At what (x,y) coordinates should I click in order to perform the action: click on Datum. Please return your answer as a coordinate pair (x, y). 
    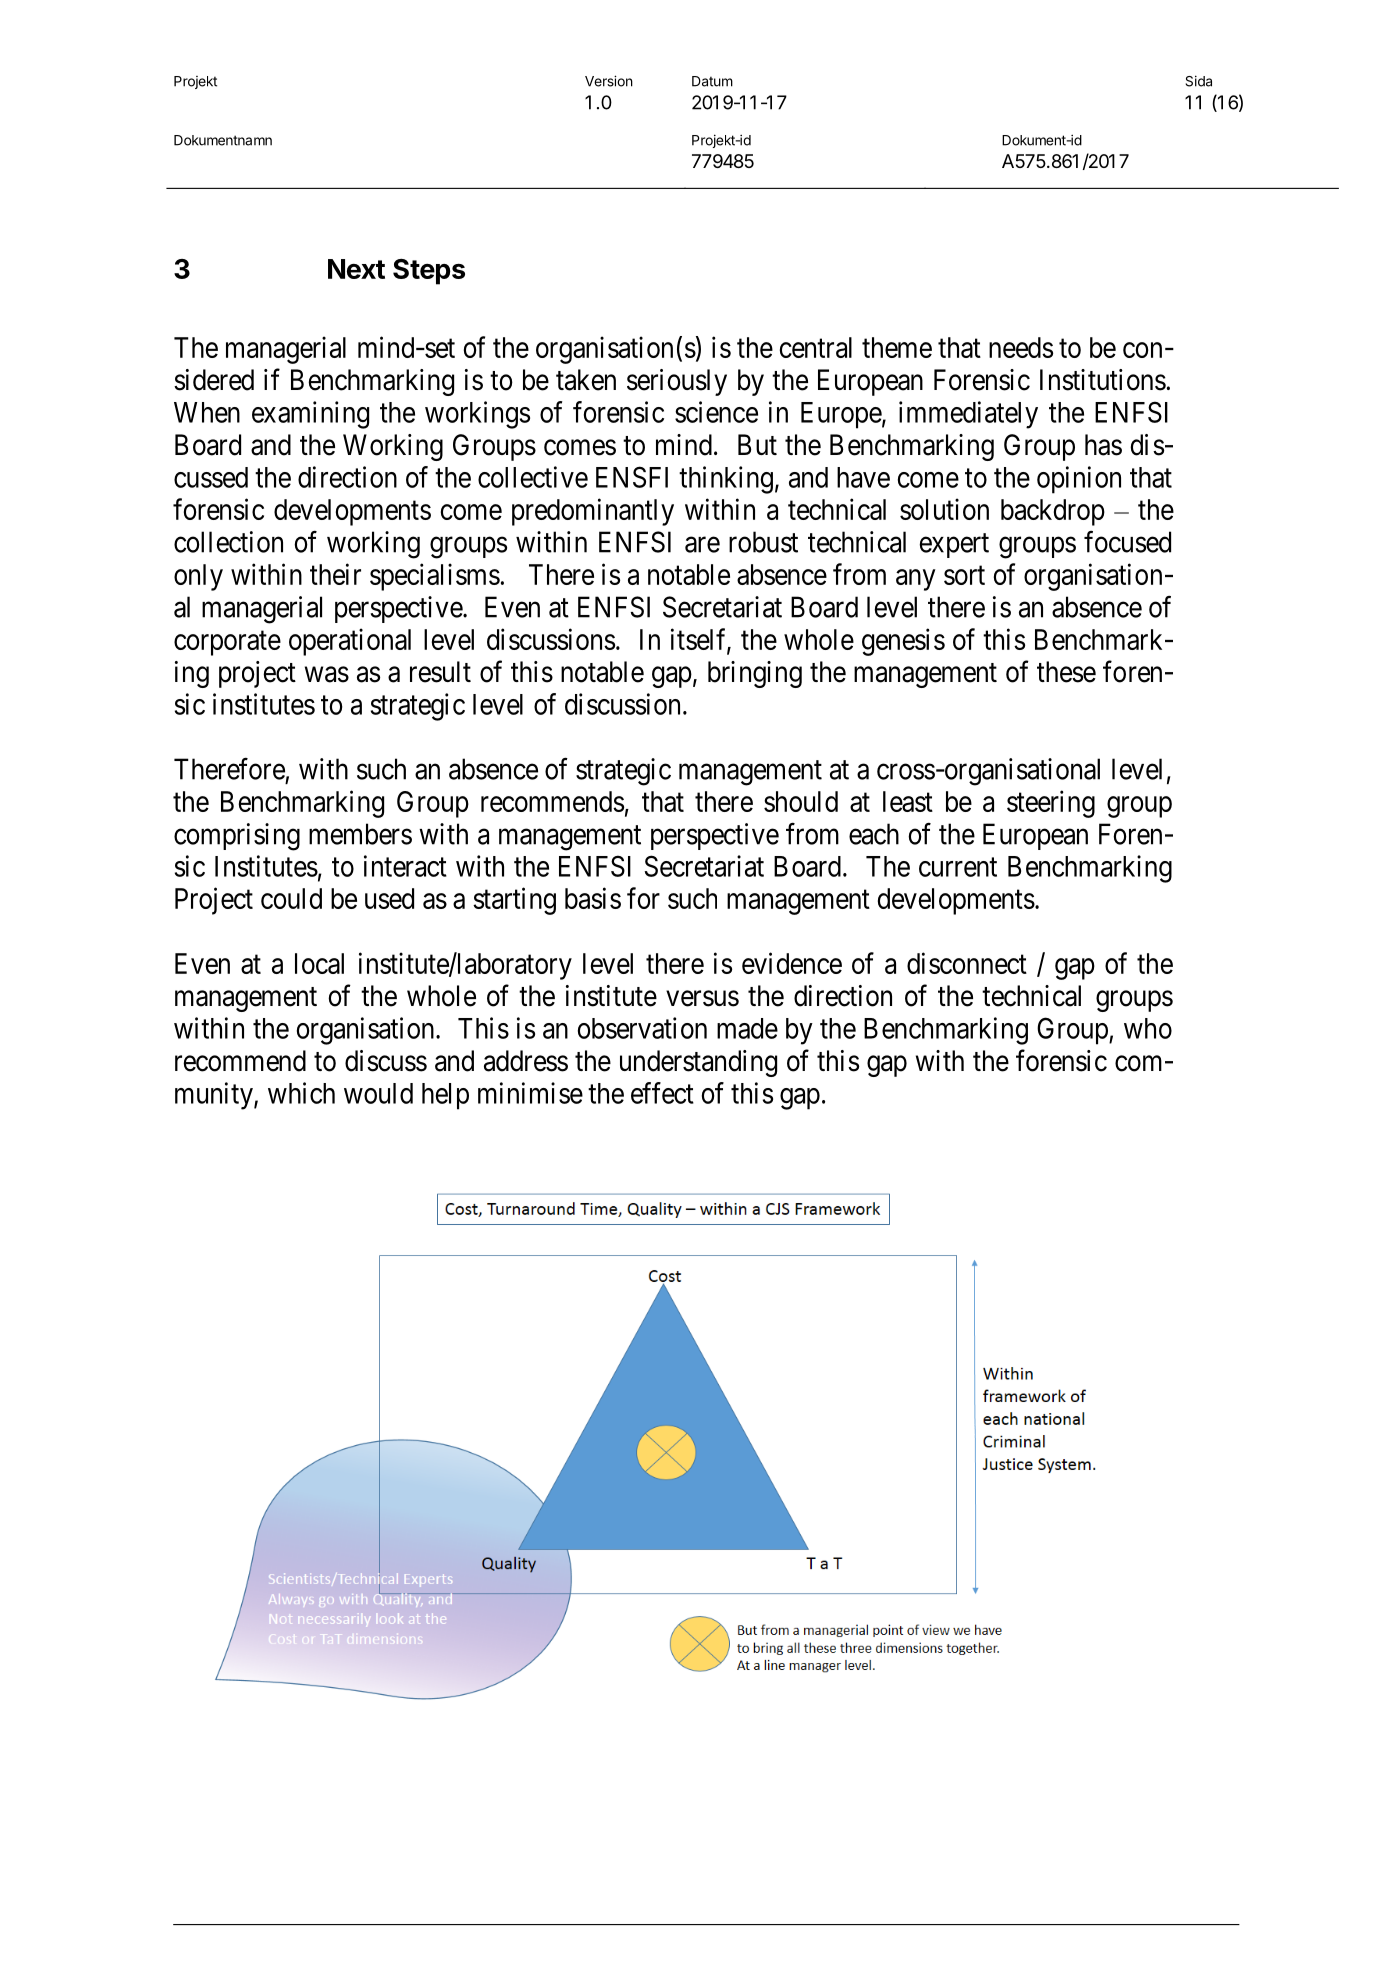
    Looking at the image, I should click on (712, 81).
